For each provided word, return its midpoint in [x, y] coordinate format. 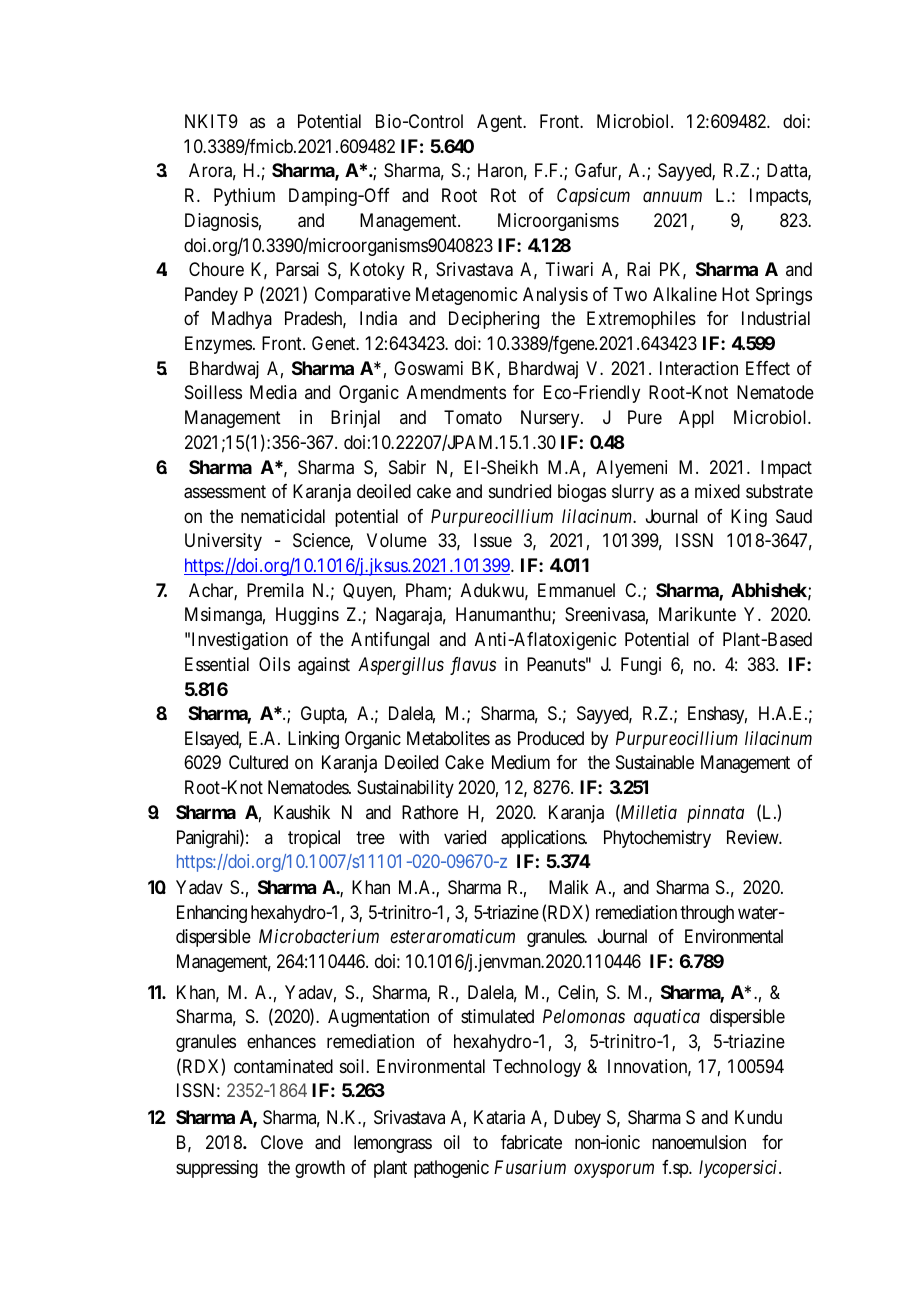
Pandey [211, 296]
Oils [274, 664]
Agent [500, 123]
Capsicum [593, 197]
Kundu [758, 1117]
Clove [282, 1142]
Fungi [641, 666]
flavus [473, 666]
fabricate [531, 1142]
